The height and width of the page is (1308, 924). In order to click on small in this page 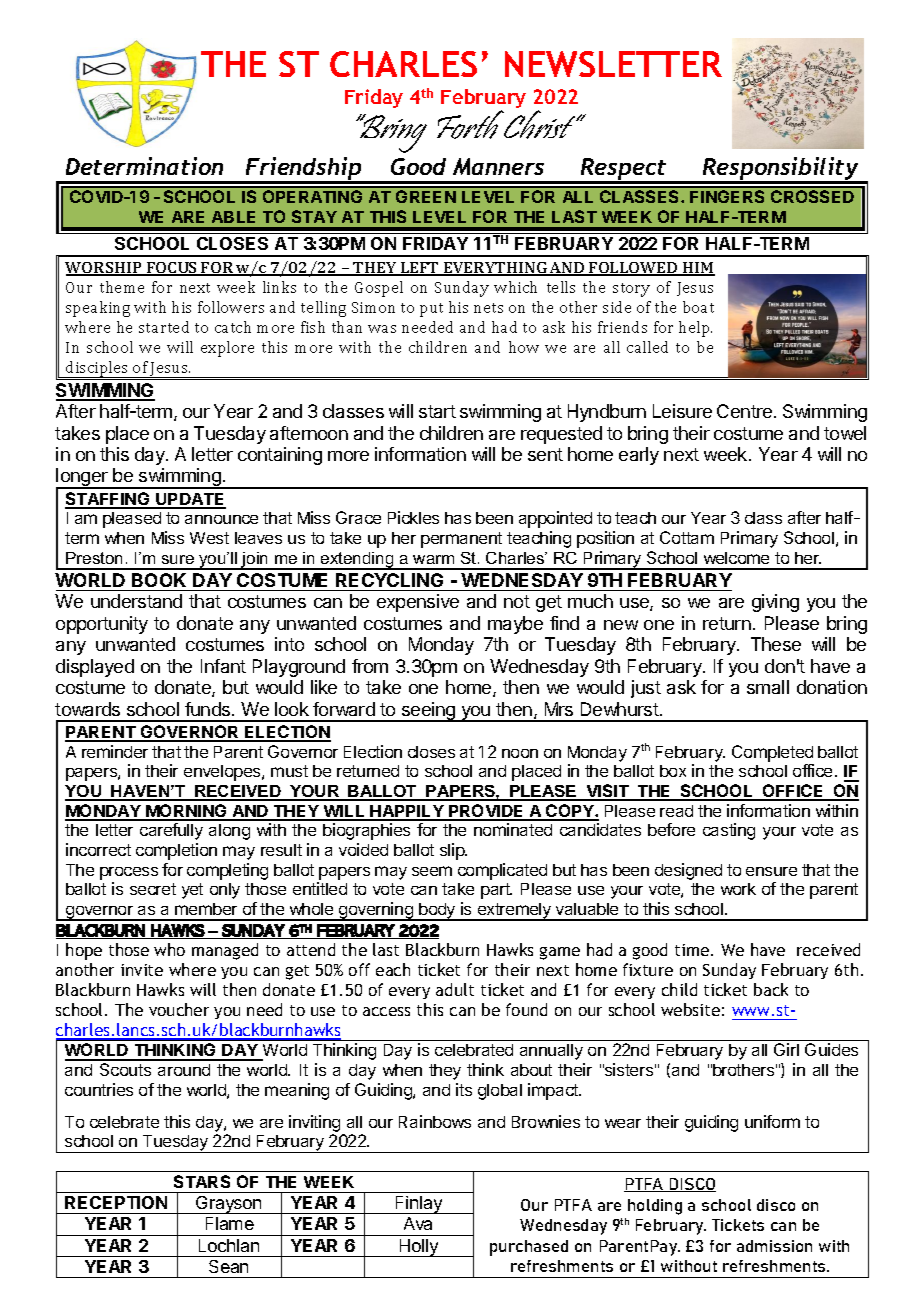, I will do `click(768, 687)`.
